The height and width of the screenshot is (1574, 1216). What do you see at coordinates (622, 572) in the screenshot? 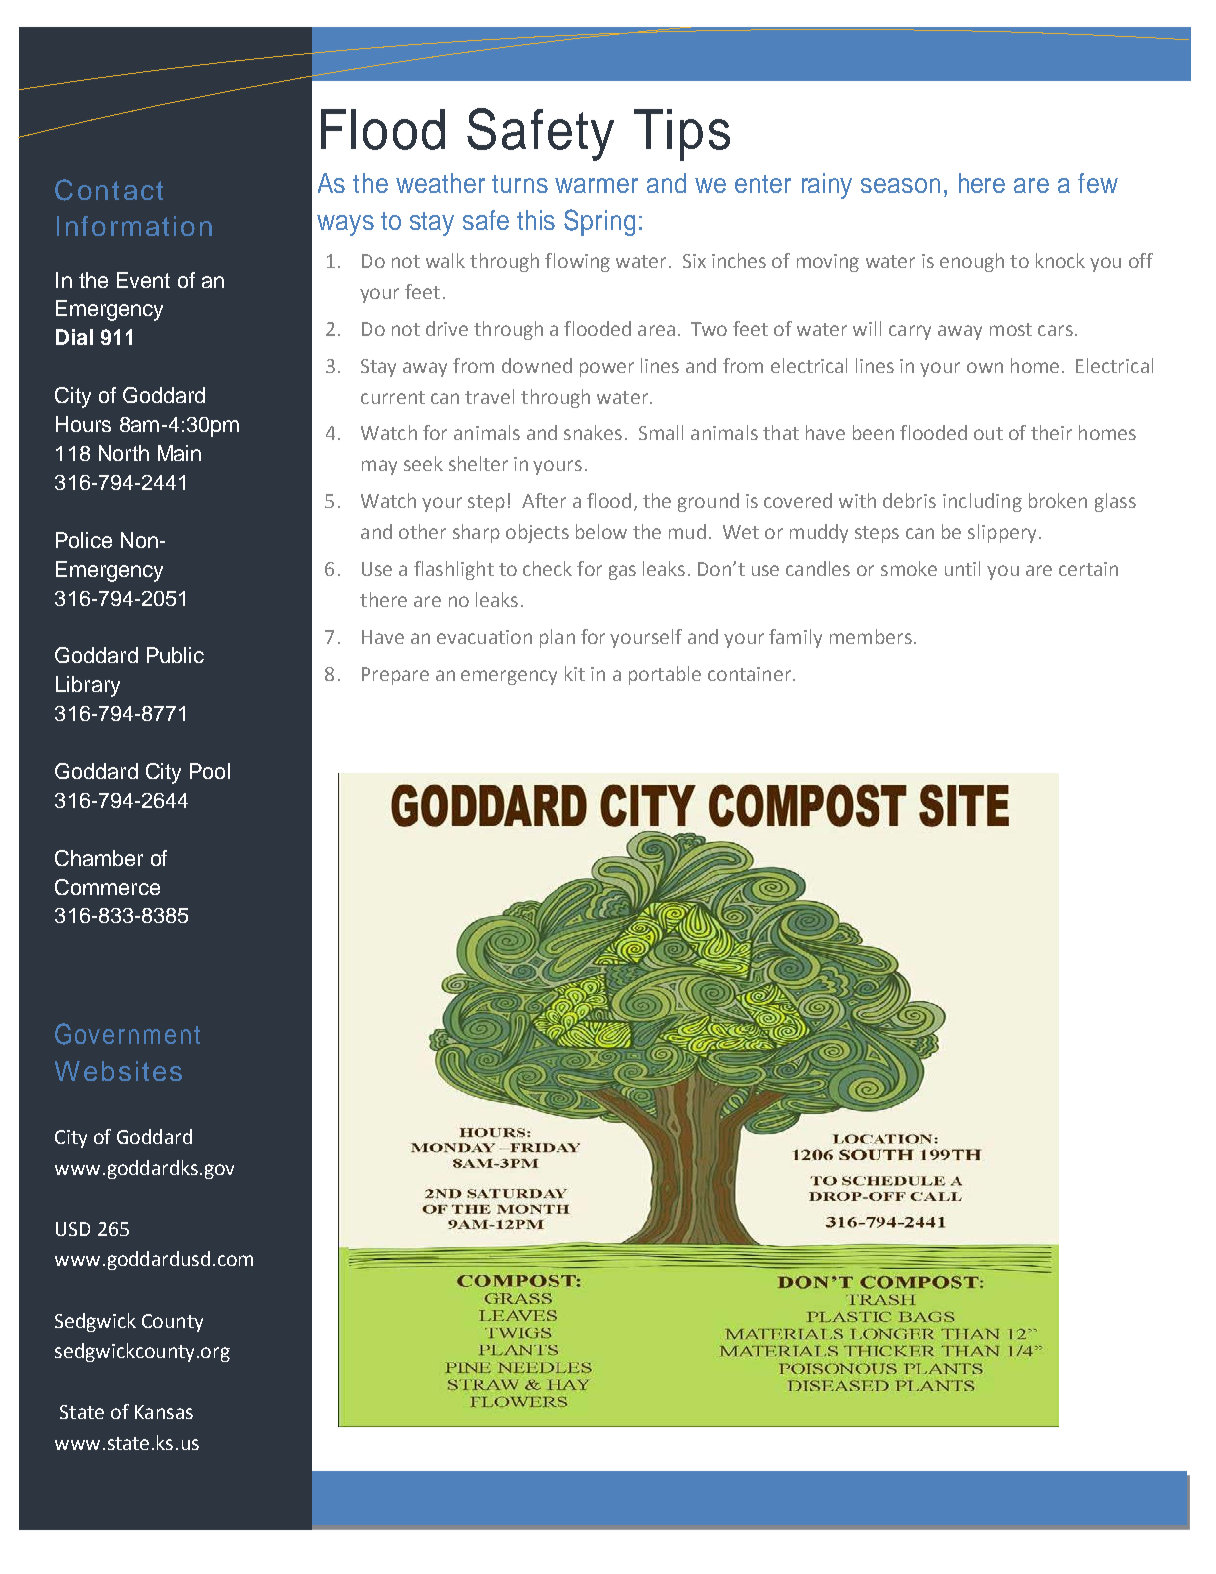
I see `gas` at bounding box center [622, 572].
